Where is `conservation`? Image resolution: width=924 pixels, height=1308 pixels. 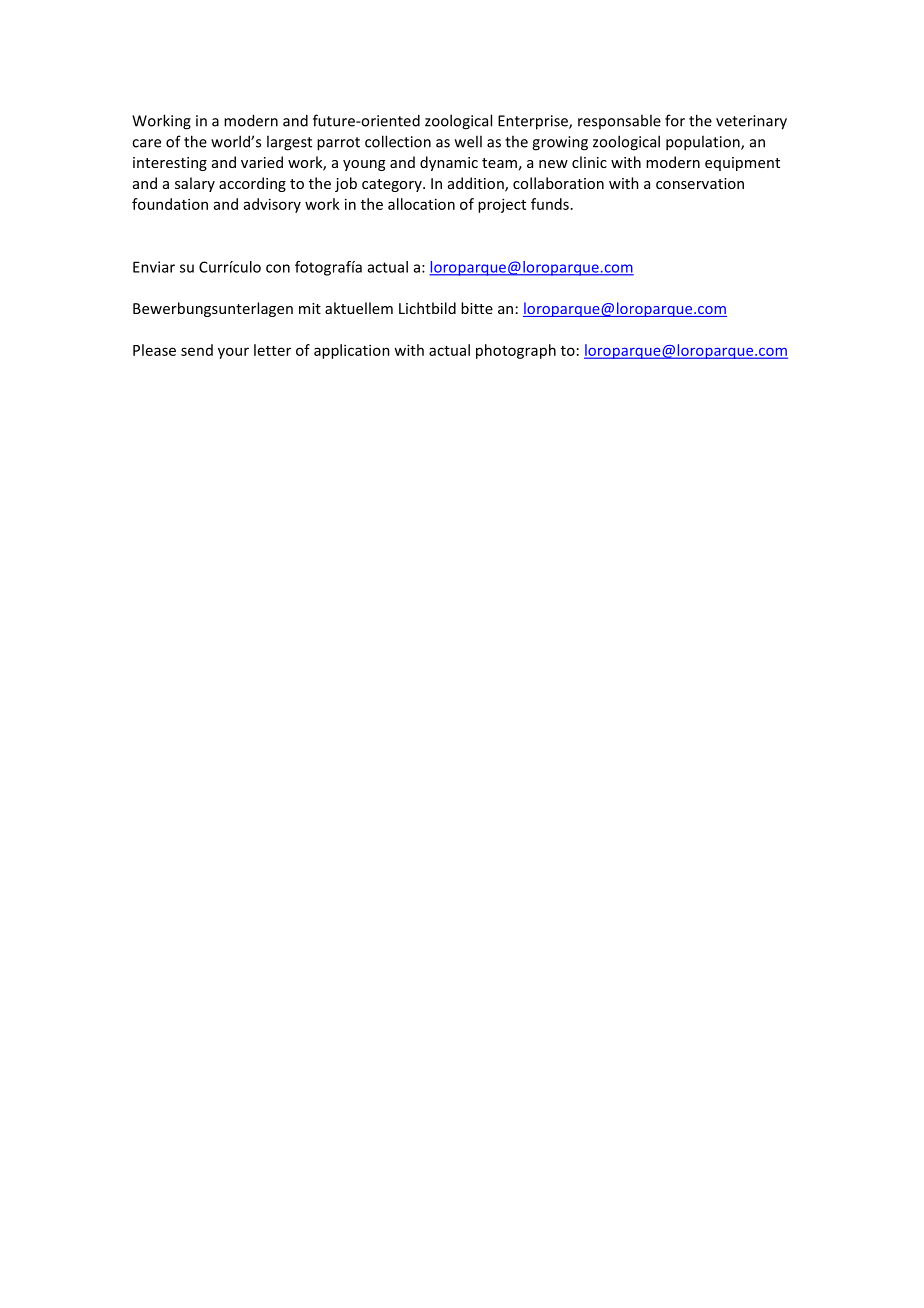
conservation is located at coordinates (700, 183).
